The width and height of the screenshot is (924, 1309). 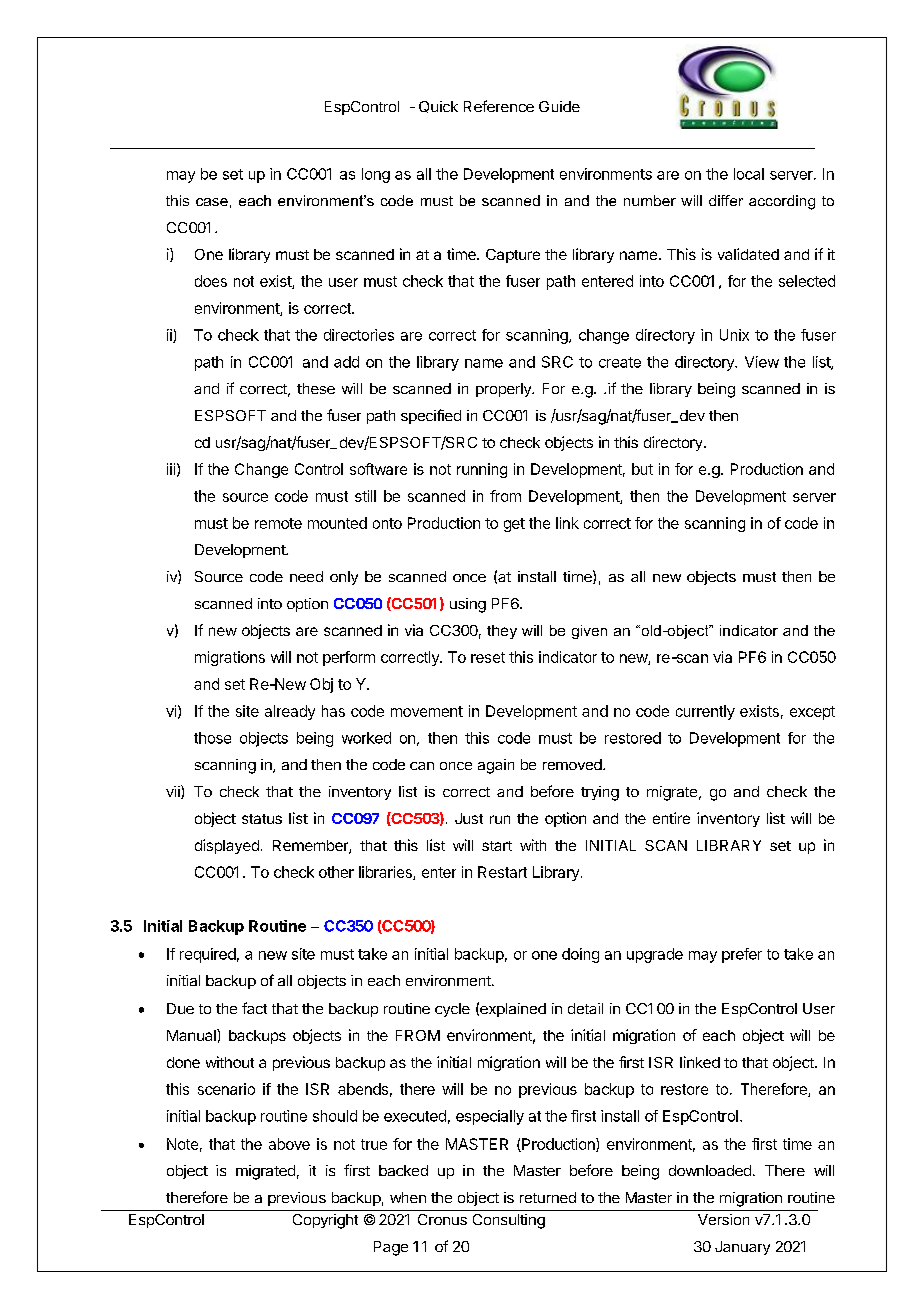 I want to click on case, so click(x=212, y=202).
